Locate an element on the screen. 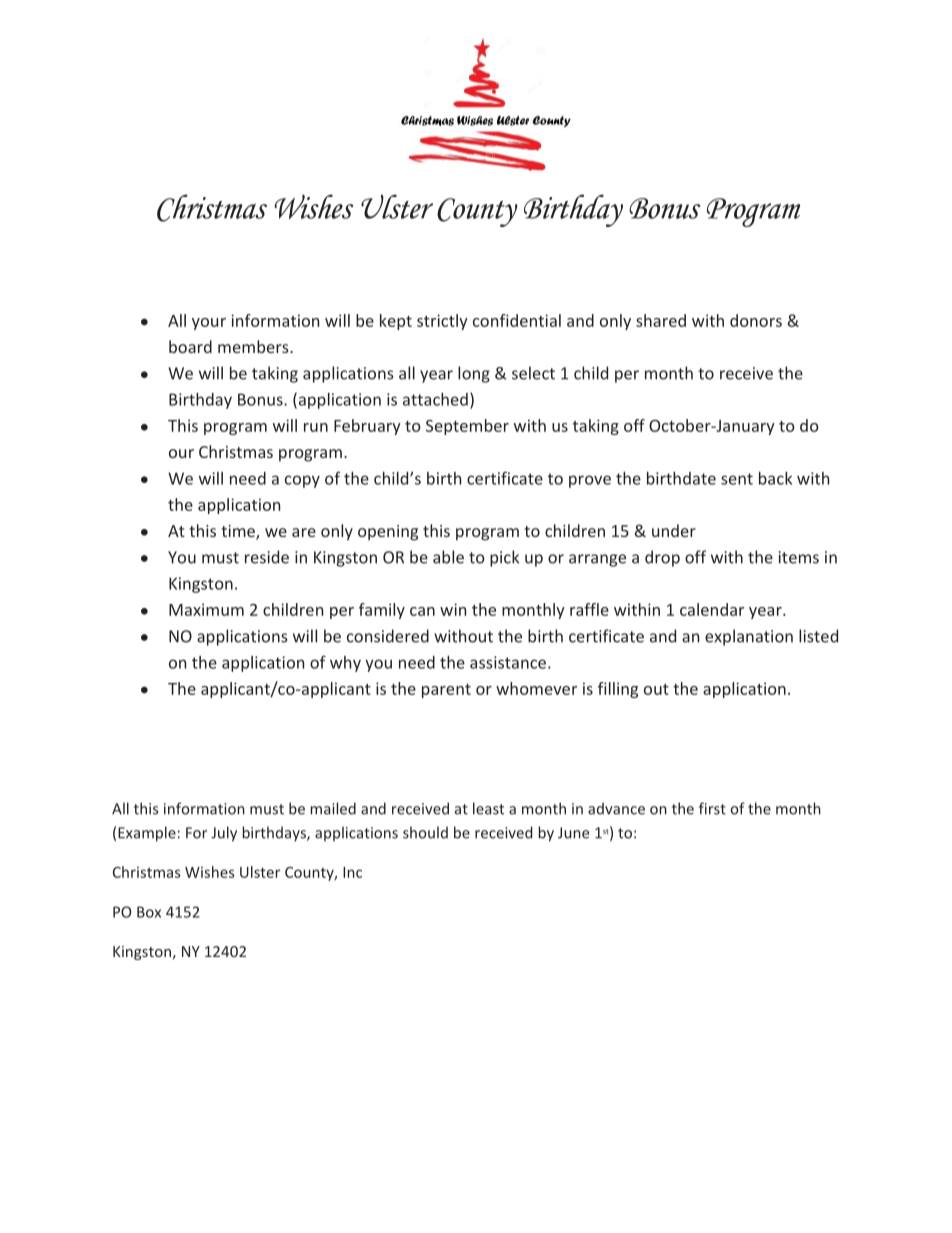 Image resolution: width=952 pixels, height=1233 pixels. Maximum is located at coordinates (206, 609).
